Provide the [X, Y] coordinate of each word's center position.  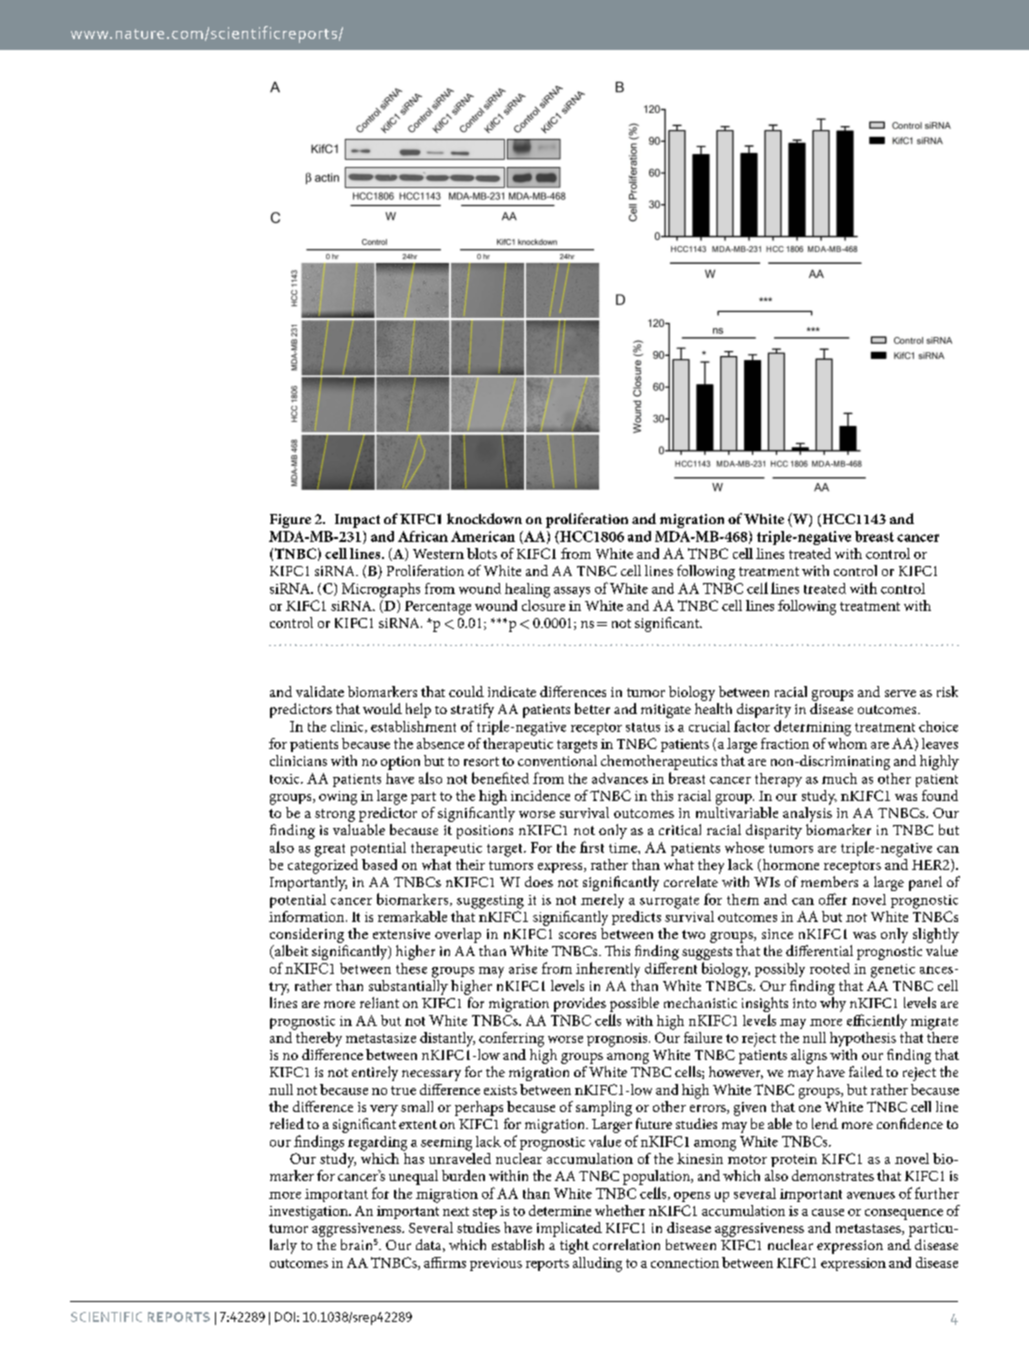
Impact [357, 521]
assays [572, 592]
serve [900, 693]
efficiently [877, 1021]
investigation [309, 1213]
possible [634, 1004]
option [400, 763]
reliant [379, 1002]
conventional [557, 760]
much [839, 778]
